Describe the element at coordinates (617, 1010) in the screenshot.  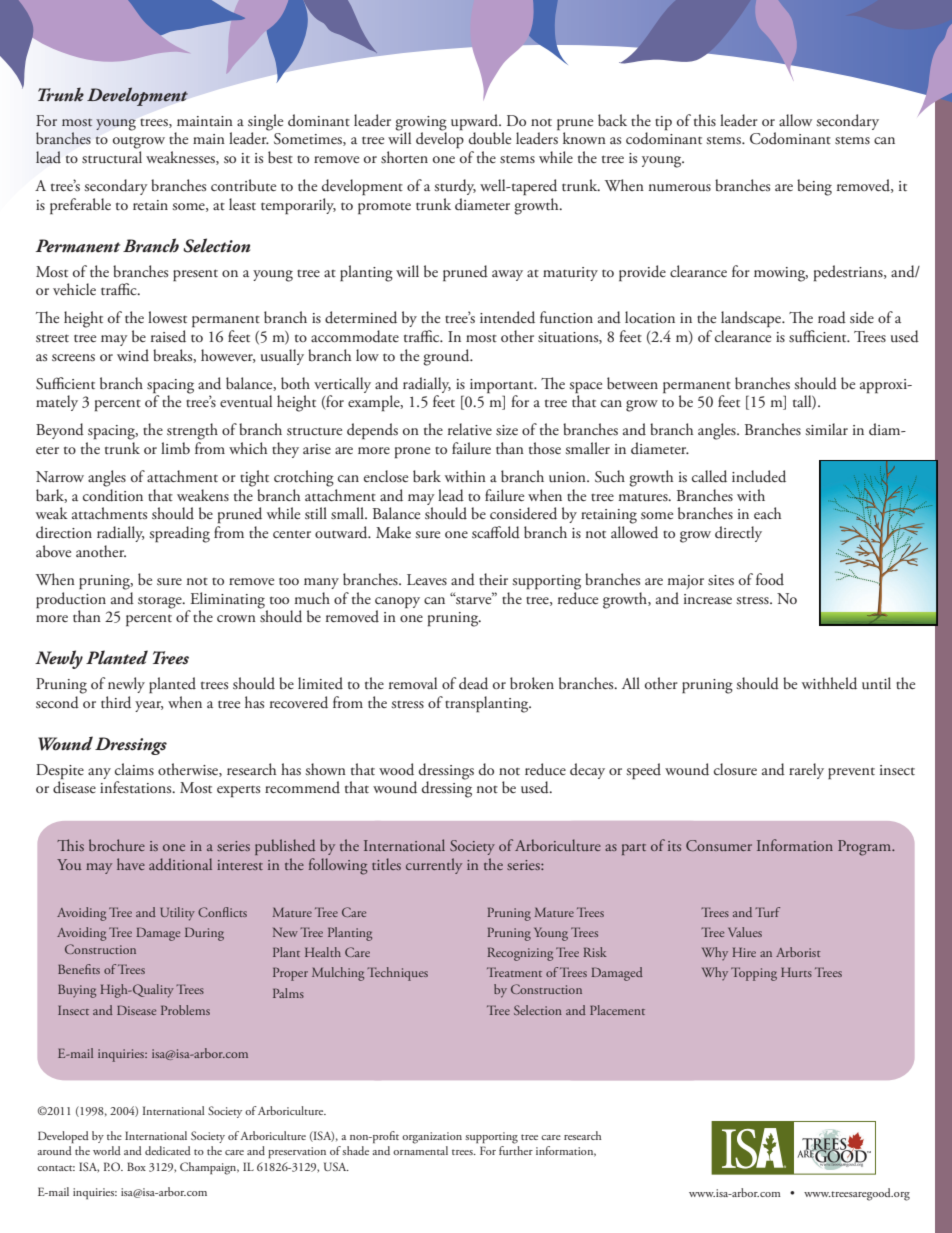
I see `Placement` at that location.
